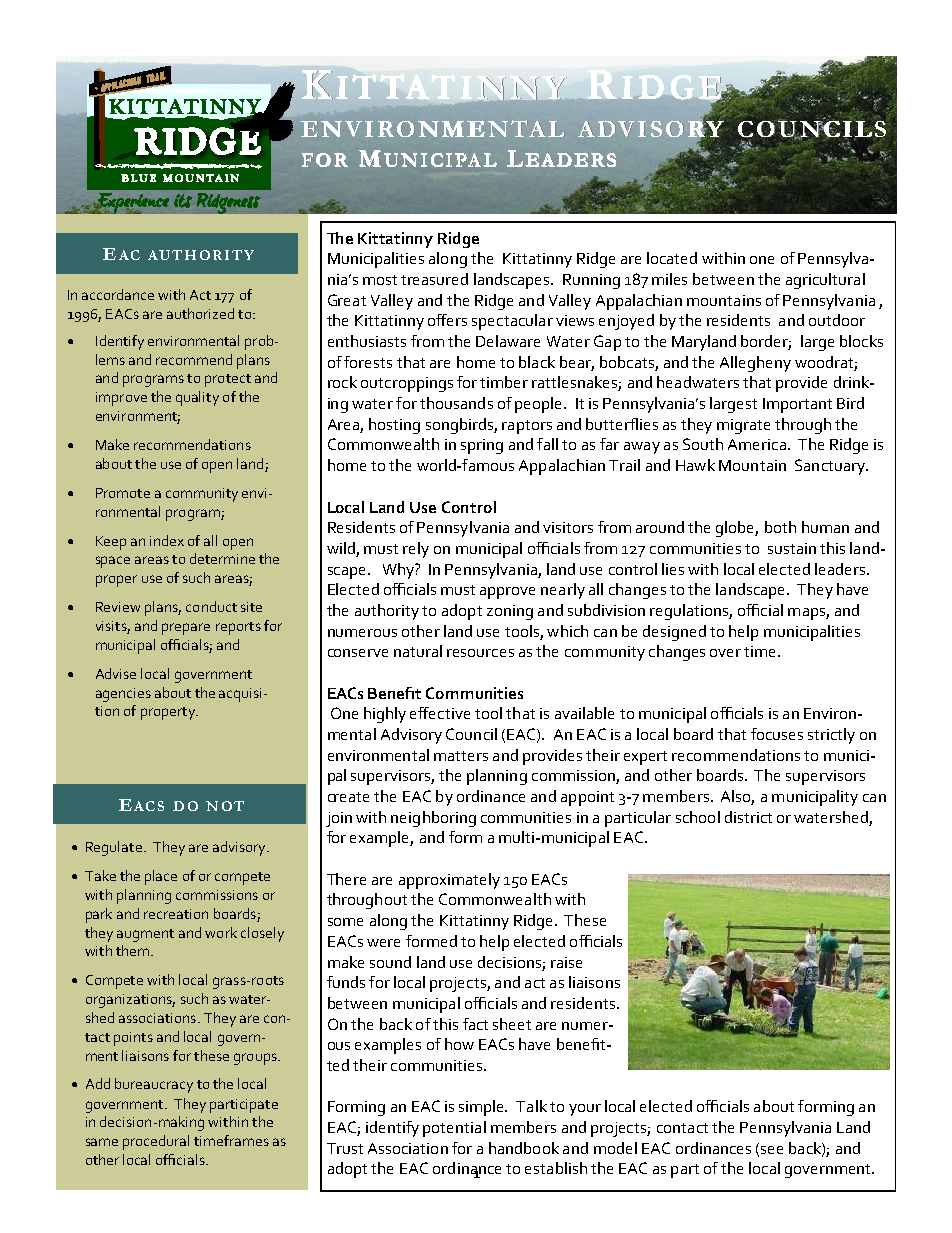  Describe the element at coordinates (221, 932) in the page. I see `work` at that location.
